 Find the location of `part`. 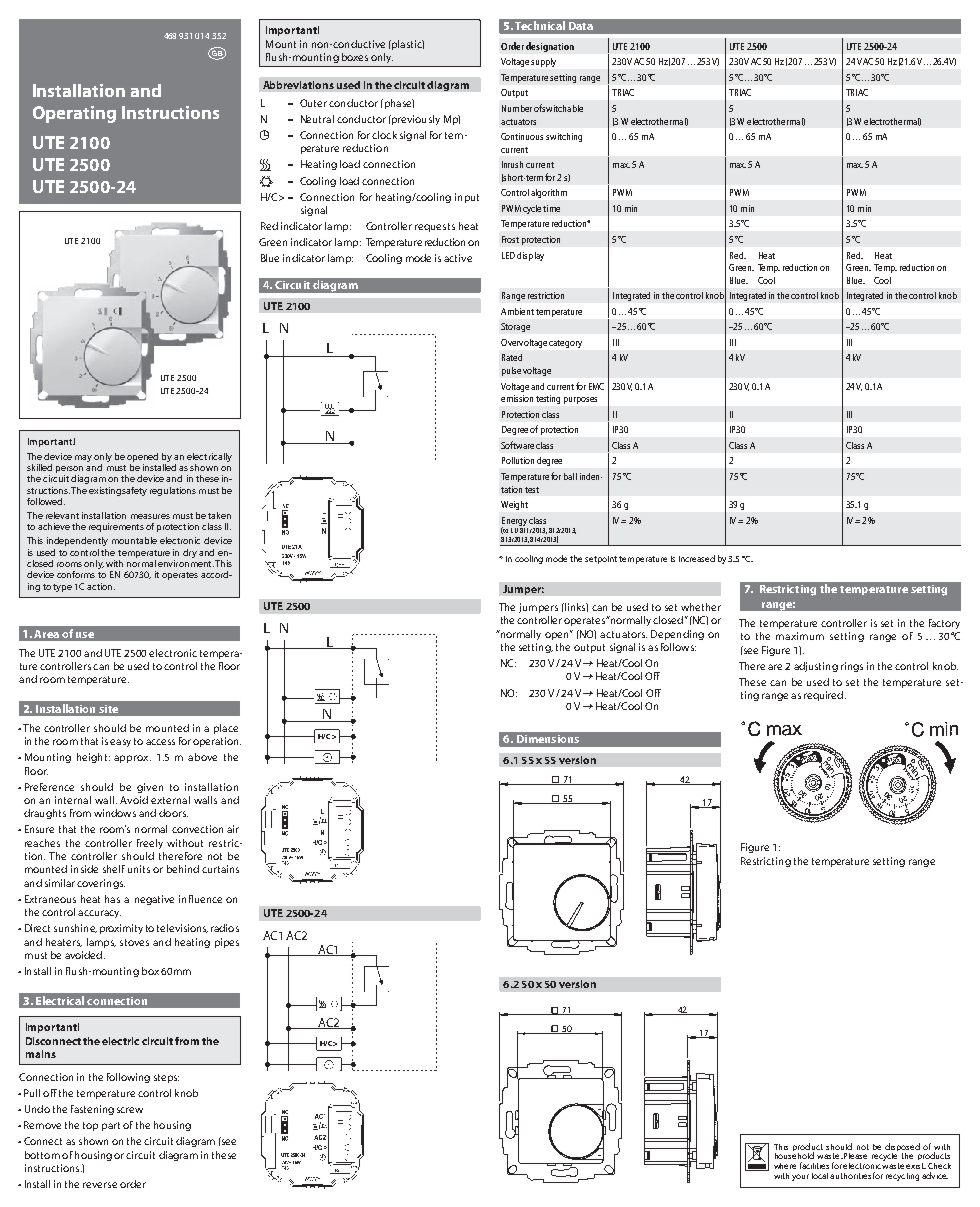

part is located at coordinates (111, 1126).
